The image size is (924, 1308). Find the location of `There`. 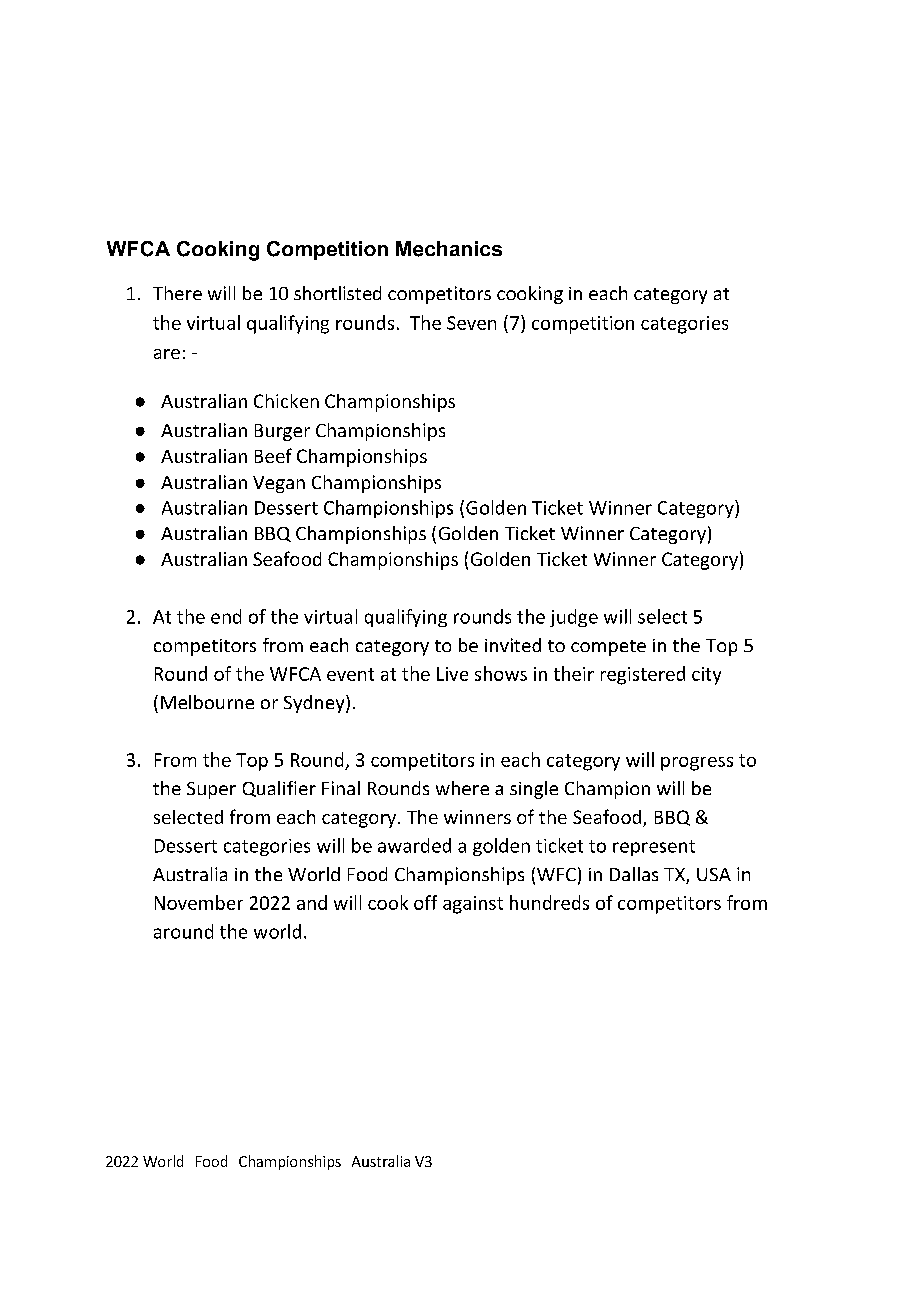

There is located at coordinates (177, 293).
